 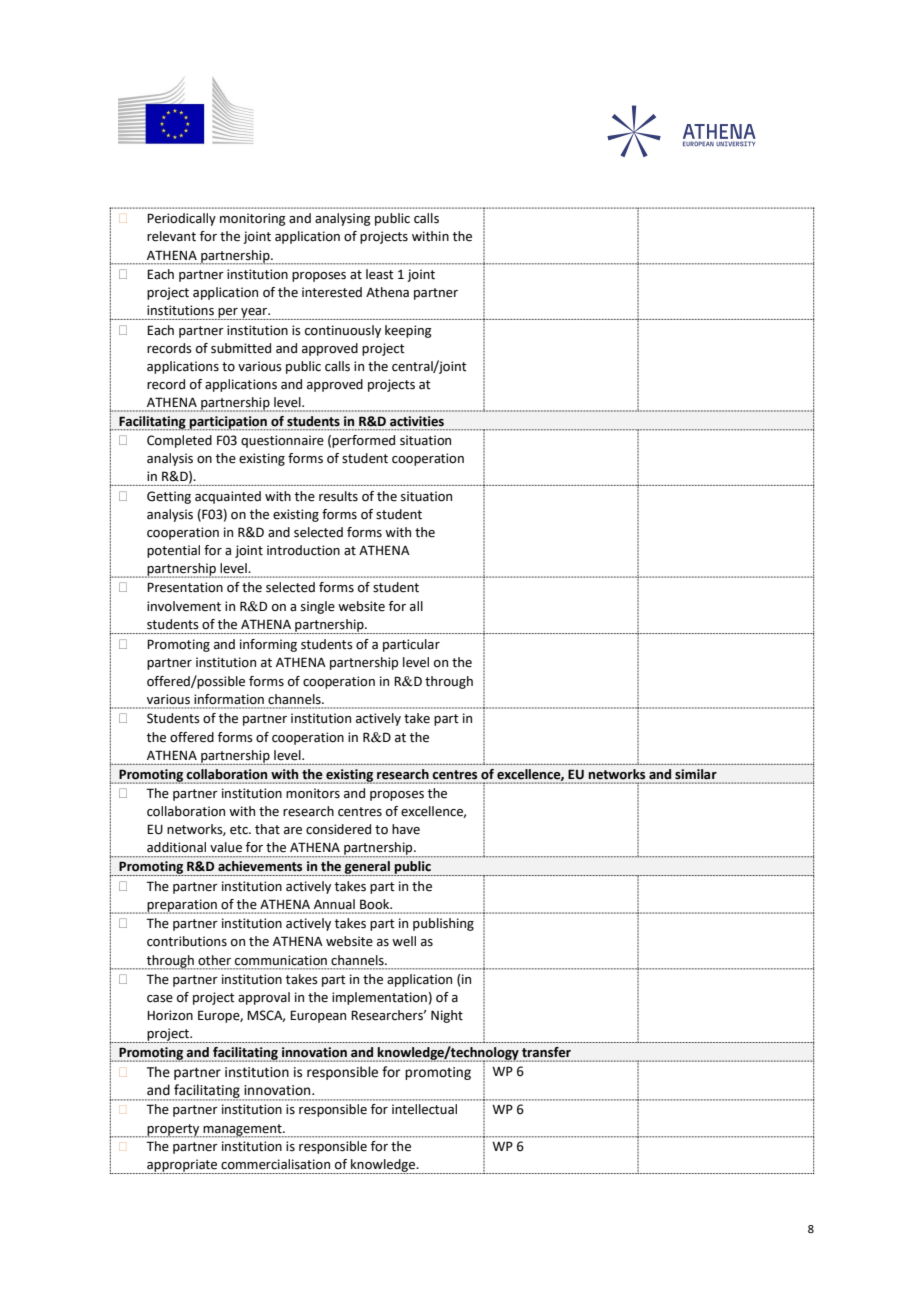 What do you see at coordinates (408, 331) in the screenshot?
I see `keeping` at bounding box center [408, 331].
